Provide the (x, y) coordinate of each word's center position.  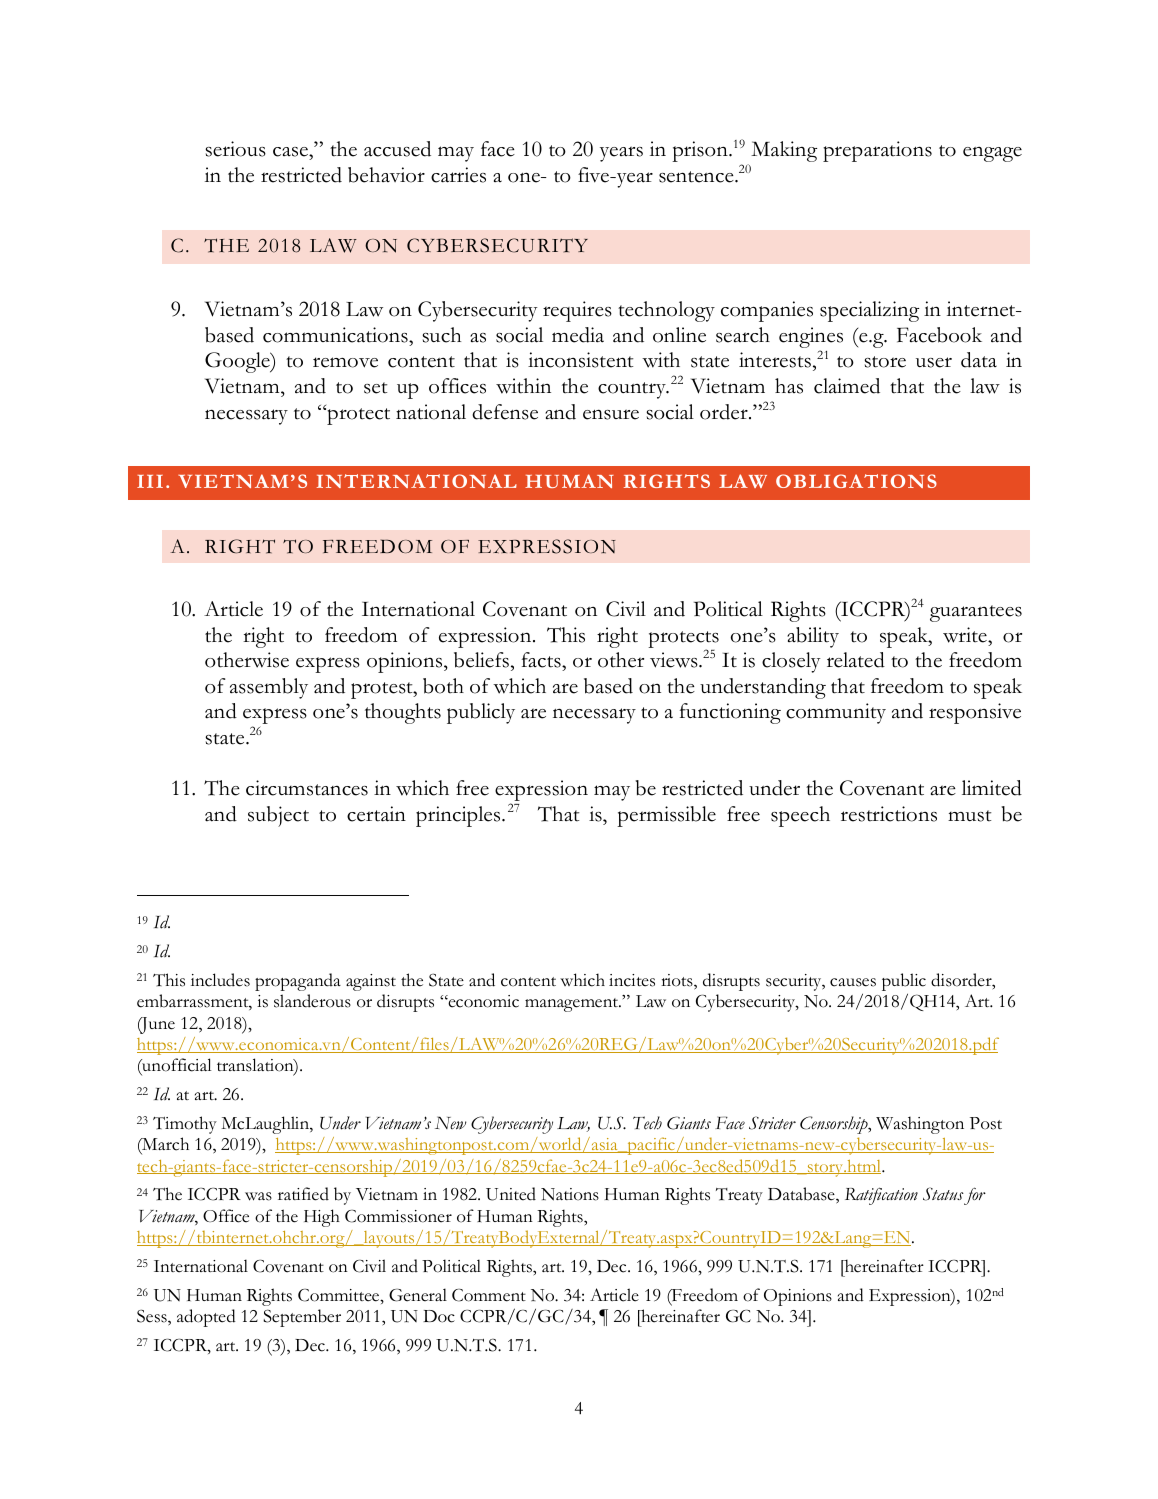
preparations (877, 151)
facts (542, 660)
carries (458, 175)
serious (235, 149)
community (836, 713)
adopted (206, 1318)
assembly (269, 688)
